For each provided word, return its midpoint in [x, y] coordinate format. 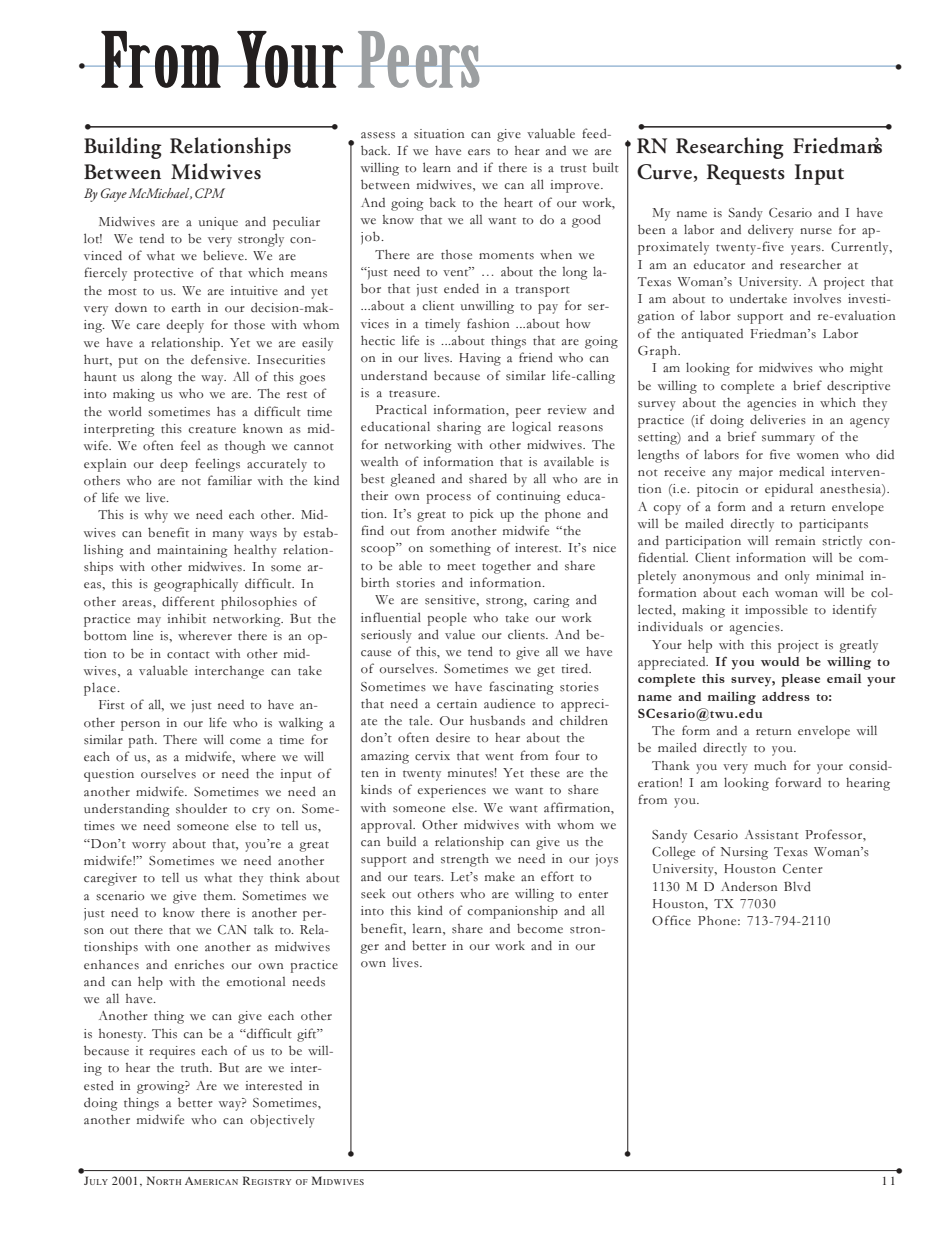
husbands [497, 720]
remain [795, 541]
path [142, 741]
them [219, 896]
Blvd [797, 886]
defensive [220, 359]
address [786, 696]
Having [480, 359]
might [866, 369]
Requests [746, 174]
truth [196, 1067]
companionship [512, 912]
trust [573, 169]
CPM [210, 193]
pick [482, 515]
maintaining [192, 551]
